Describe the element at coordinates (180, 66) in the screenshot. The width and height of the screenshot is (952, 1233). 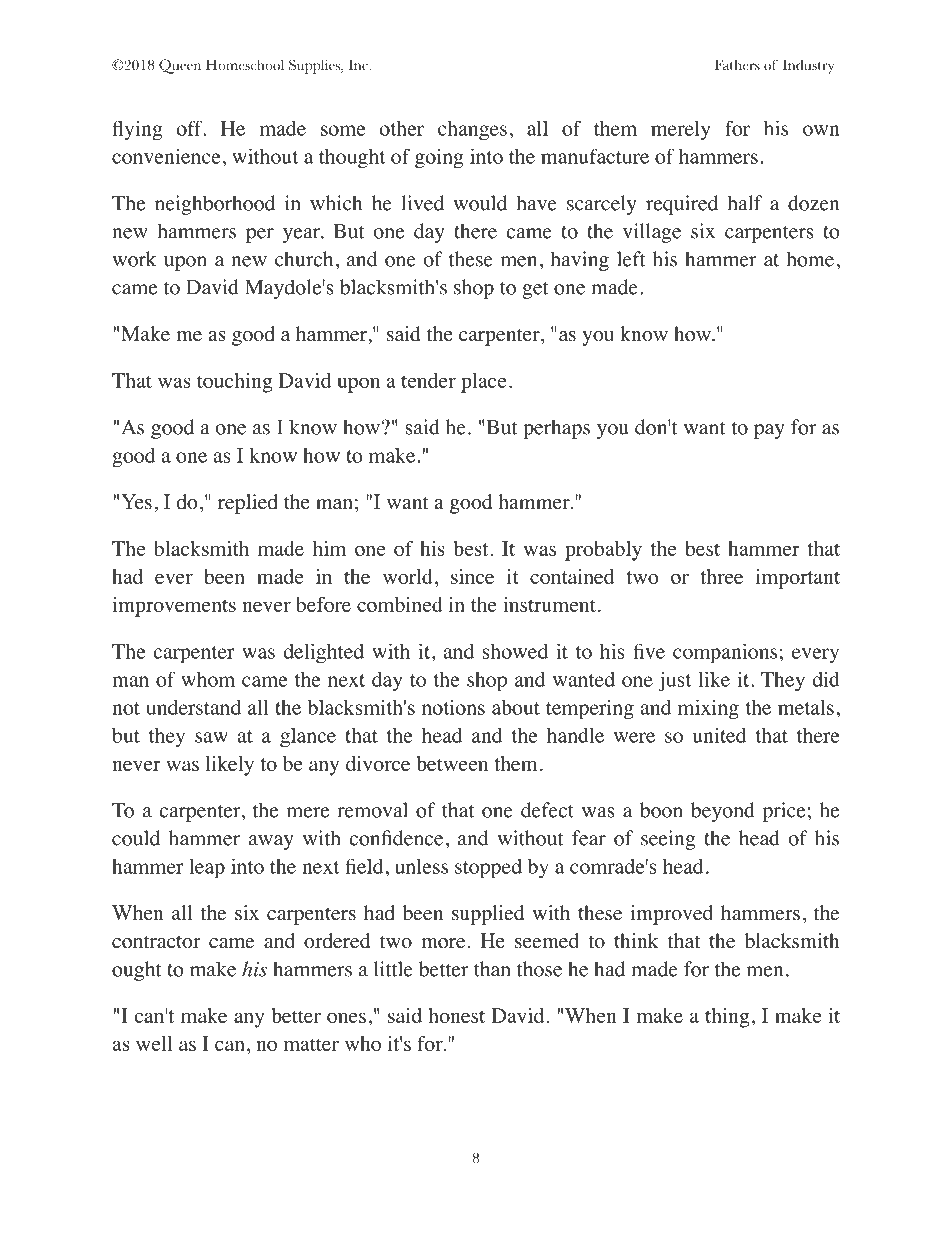
I see `Queen` at that location.
